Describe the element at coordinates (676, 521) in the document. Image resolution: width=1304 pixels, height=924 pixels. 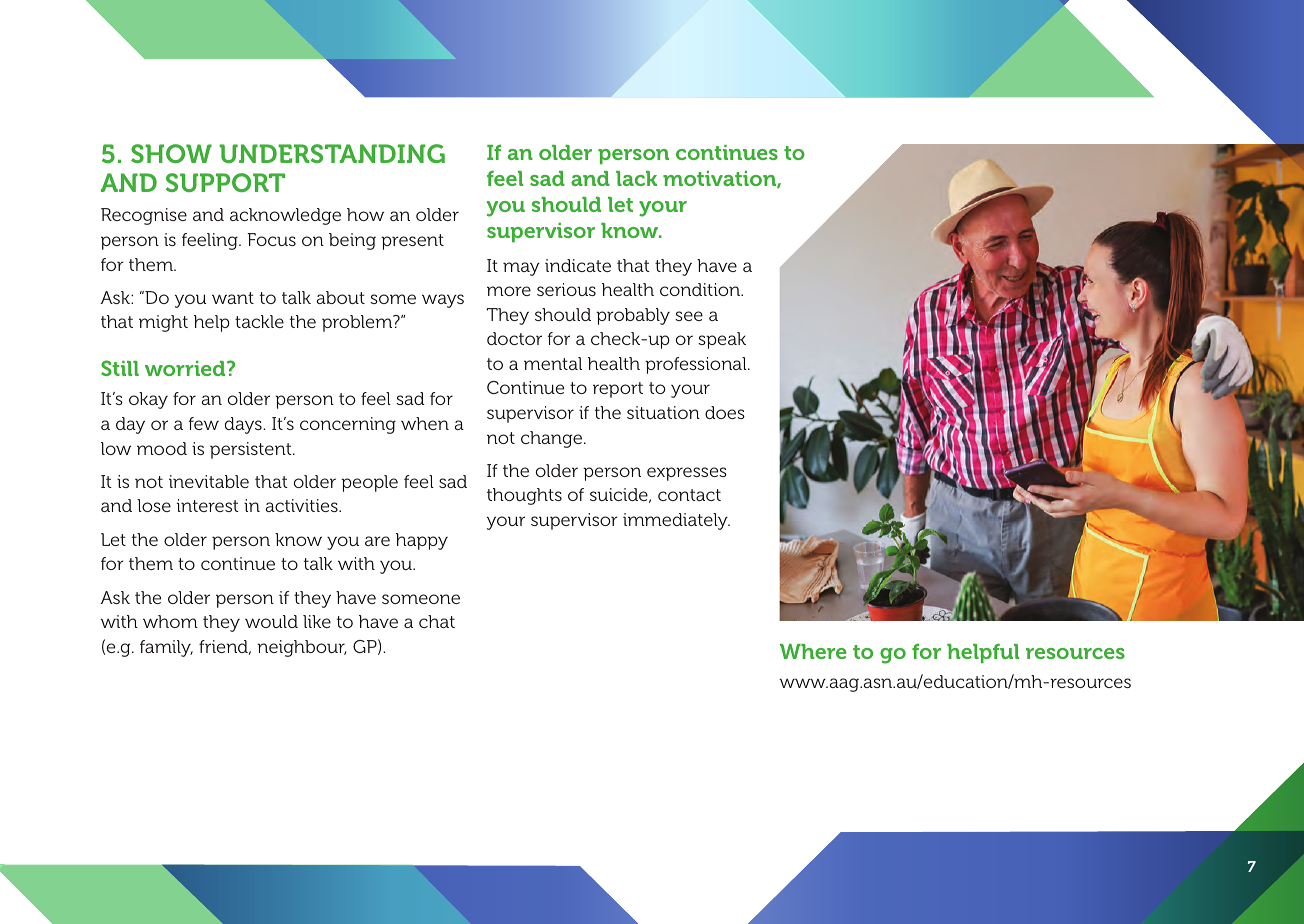
I see `immediately` at that location.
